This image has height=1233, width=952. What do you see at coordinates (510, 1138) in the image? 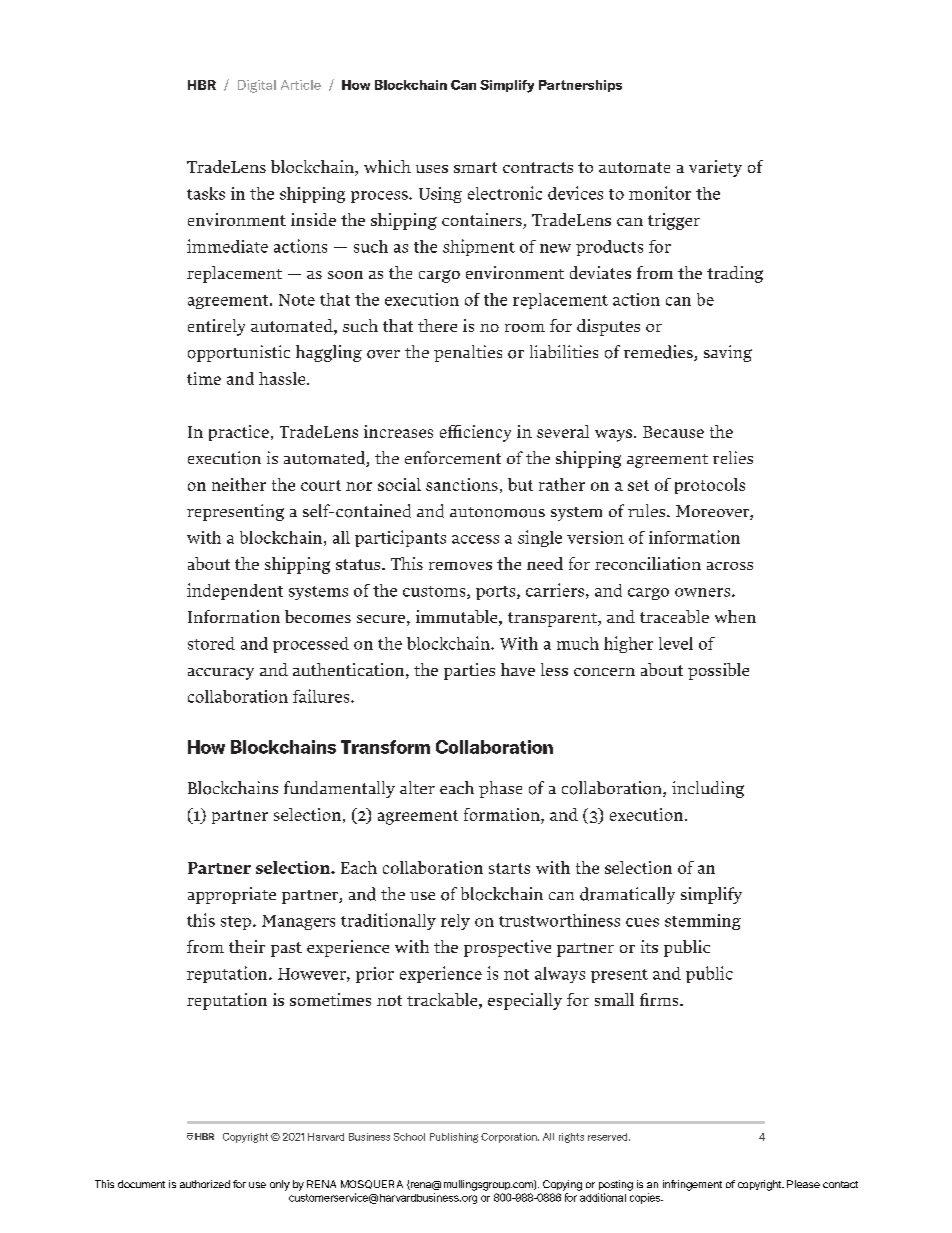
I see `Corporation` at bounding box center [510, 1138].
